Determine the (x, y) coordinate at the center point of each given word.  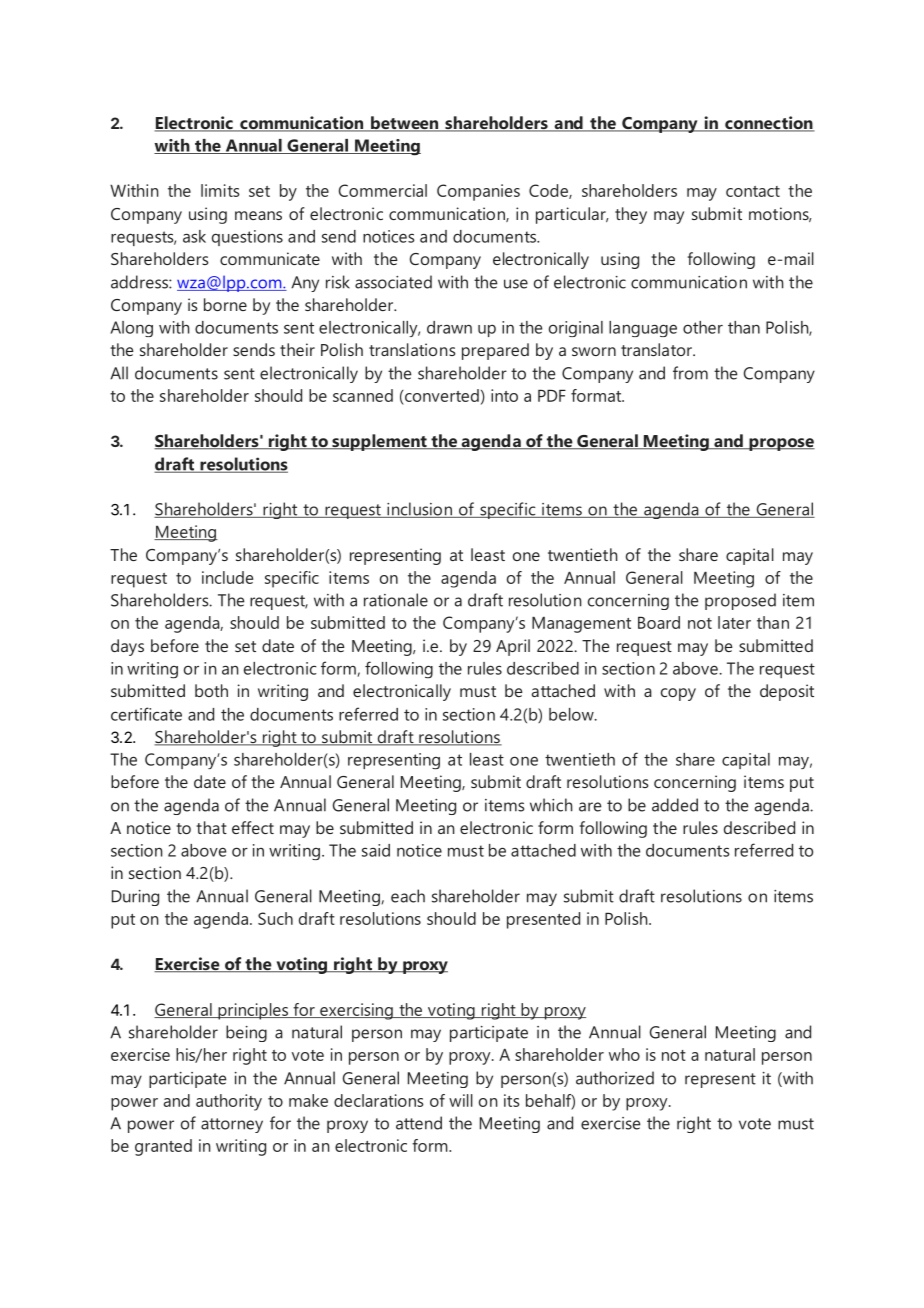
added (675, 805)
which (551, 805)
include (227, 577)
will (461, 1100)
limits (220, 190)
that (211, 827)
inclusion (419, 510)
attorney (232, 1125)
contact (753, 191)
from (690, 373)
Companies (478, 192)
